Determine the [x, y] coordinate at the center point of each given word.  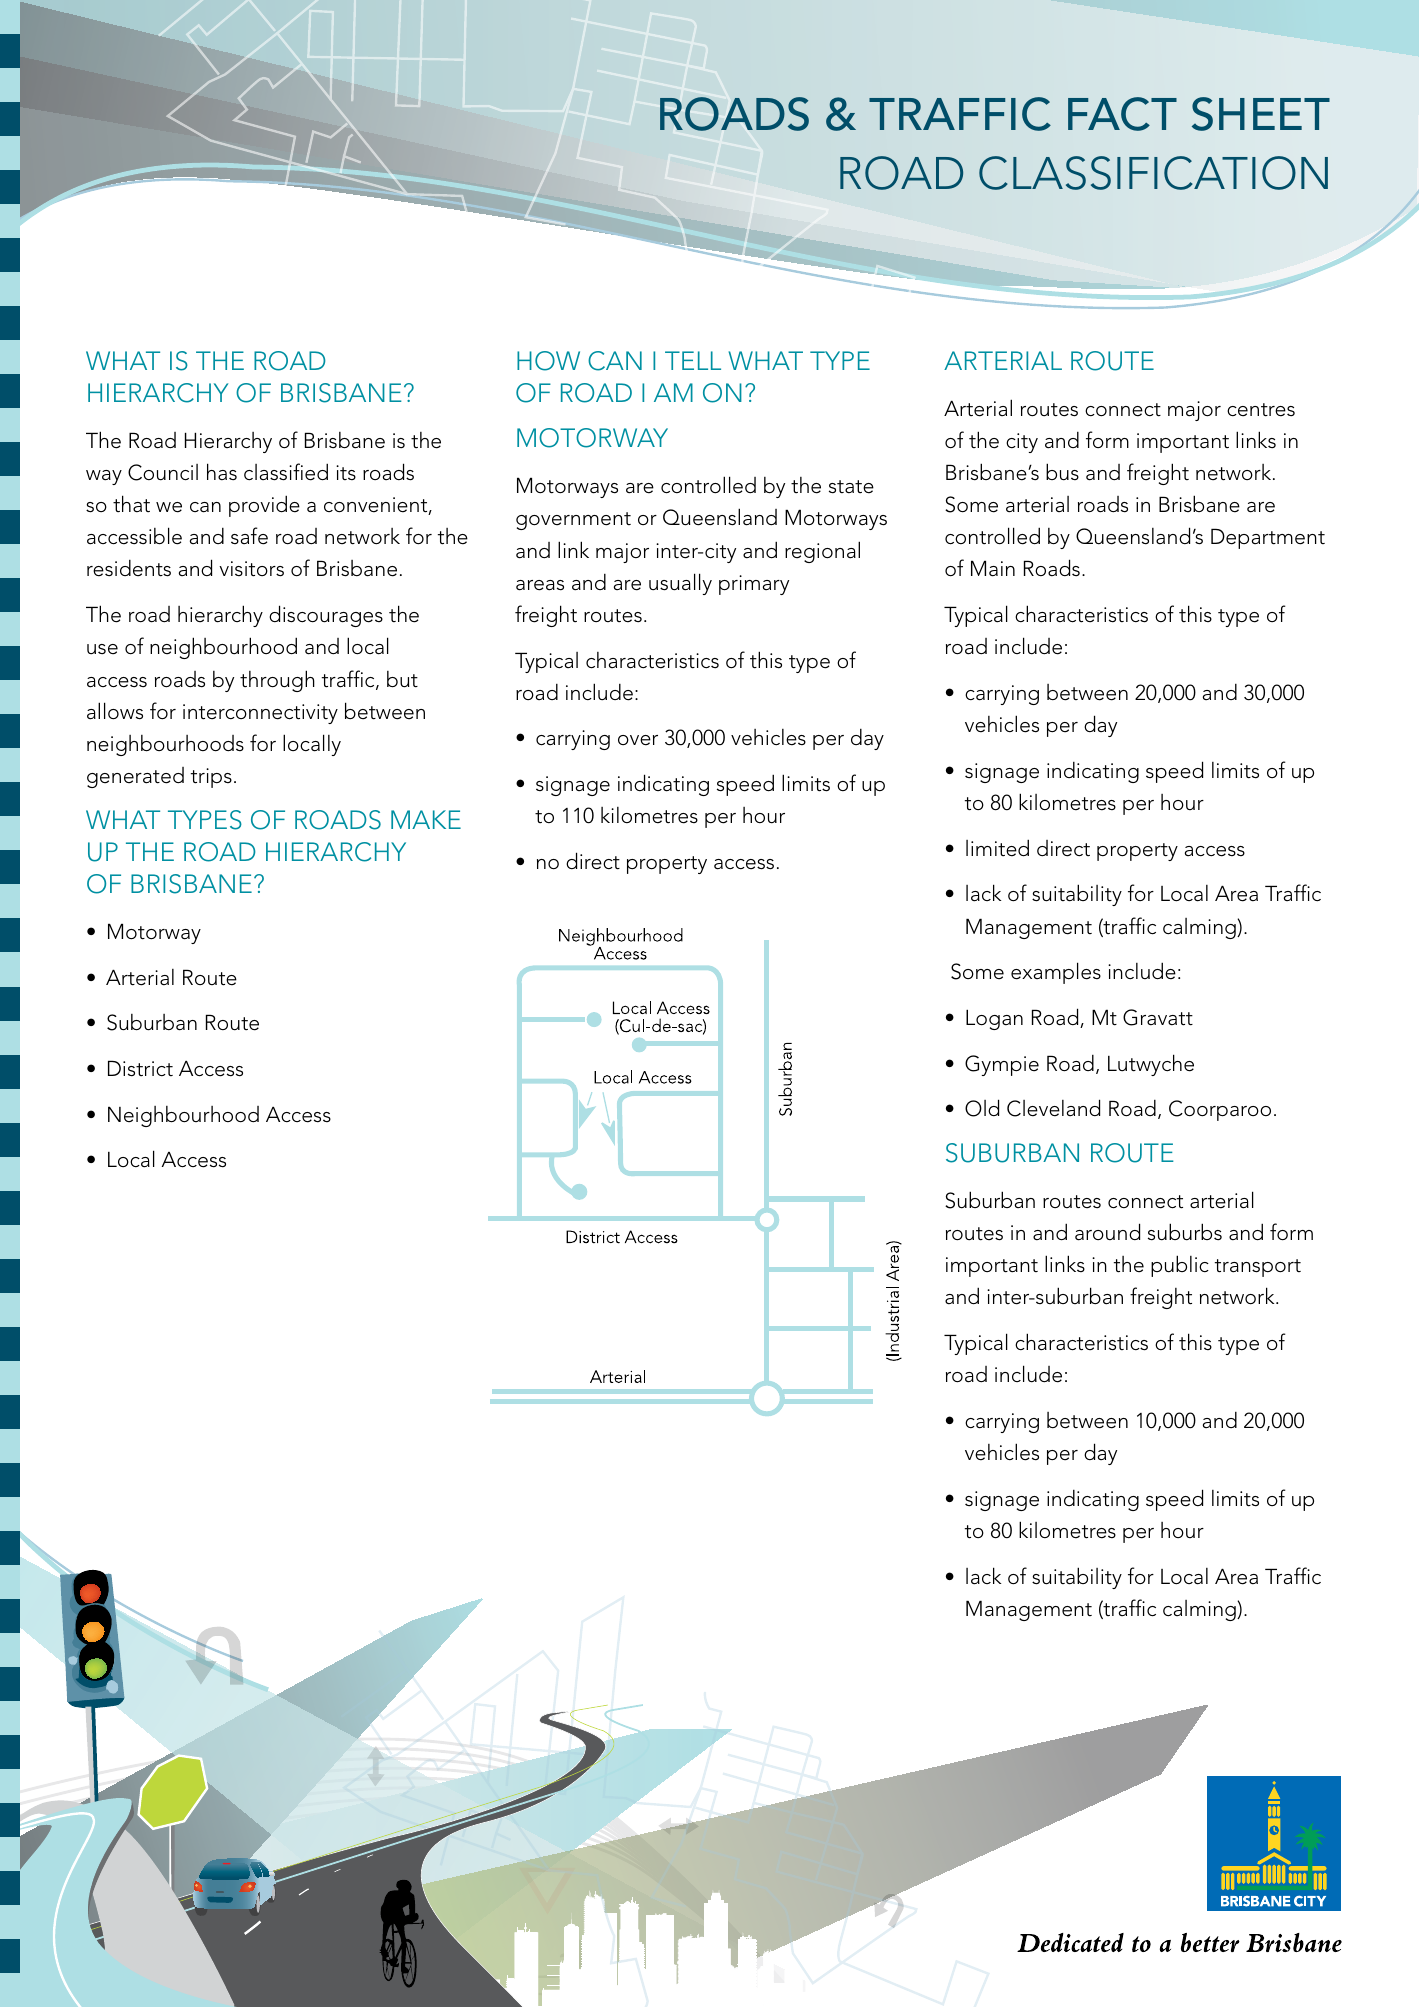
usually [680, 584]
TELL [693, 360]
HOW [548, 361]
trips [211, 778]
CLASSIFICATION [1153, 173]
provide [264, 506]
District [140, 1068]
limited [997, 848]
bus [1062, 472]
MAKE [426, 819]
